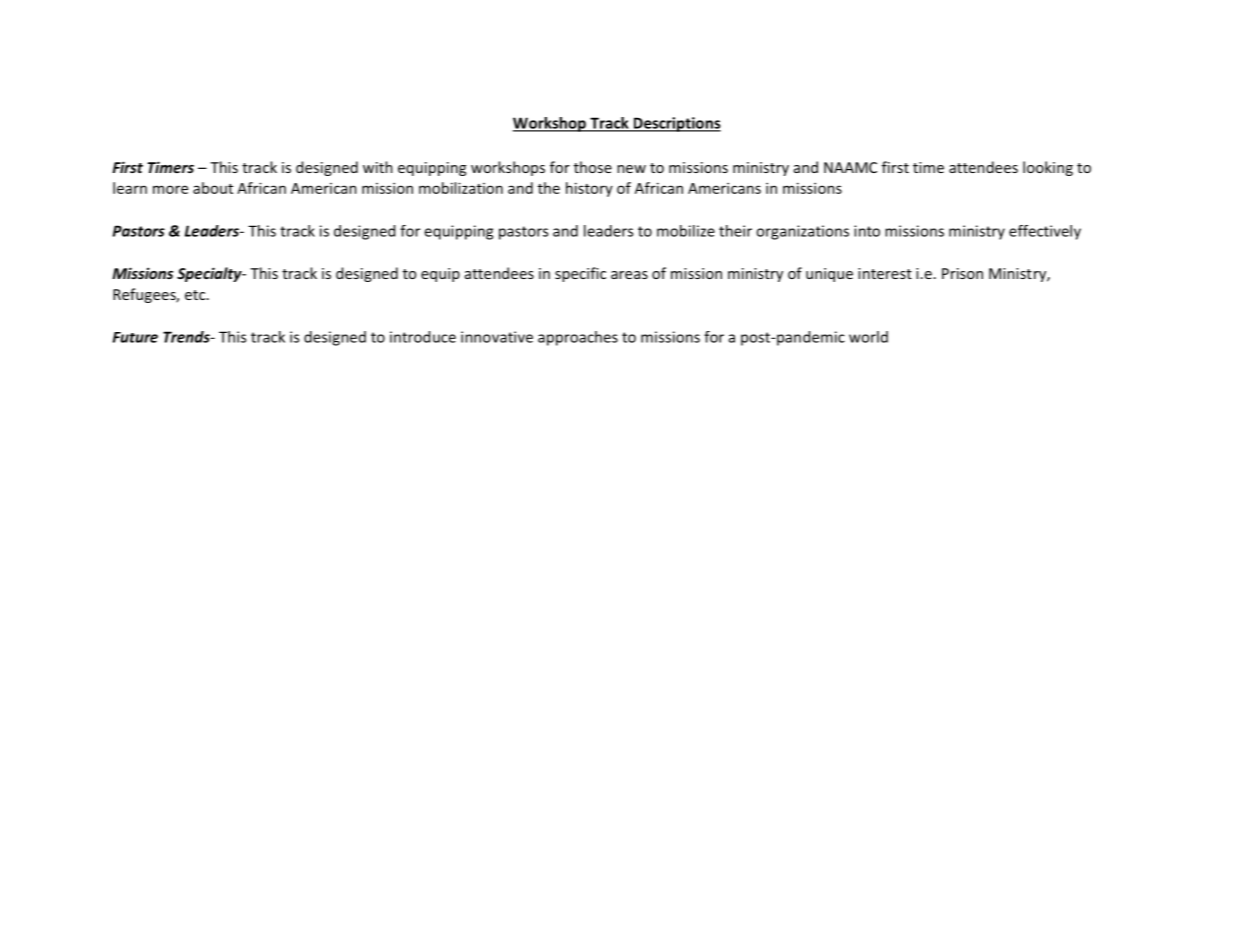 Image resolution: width=1233 pixels, height=952 pixels. I want to click on mobilize, so click(686, 231).
